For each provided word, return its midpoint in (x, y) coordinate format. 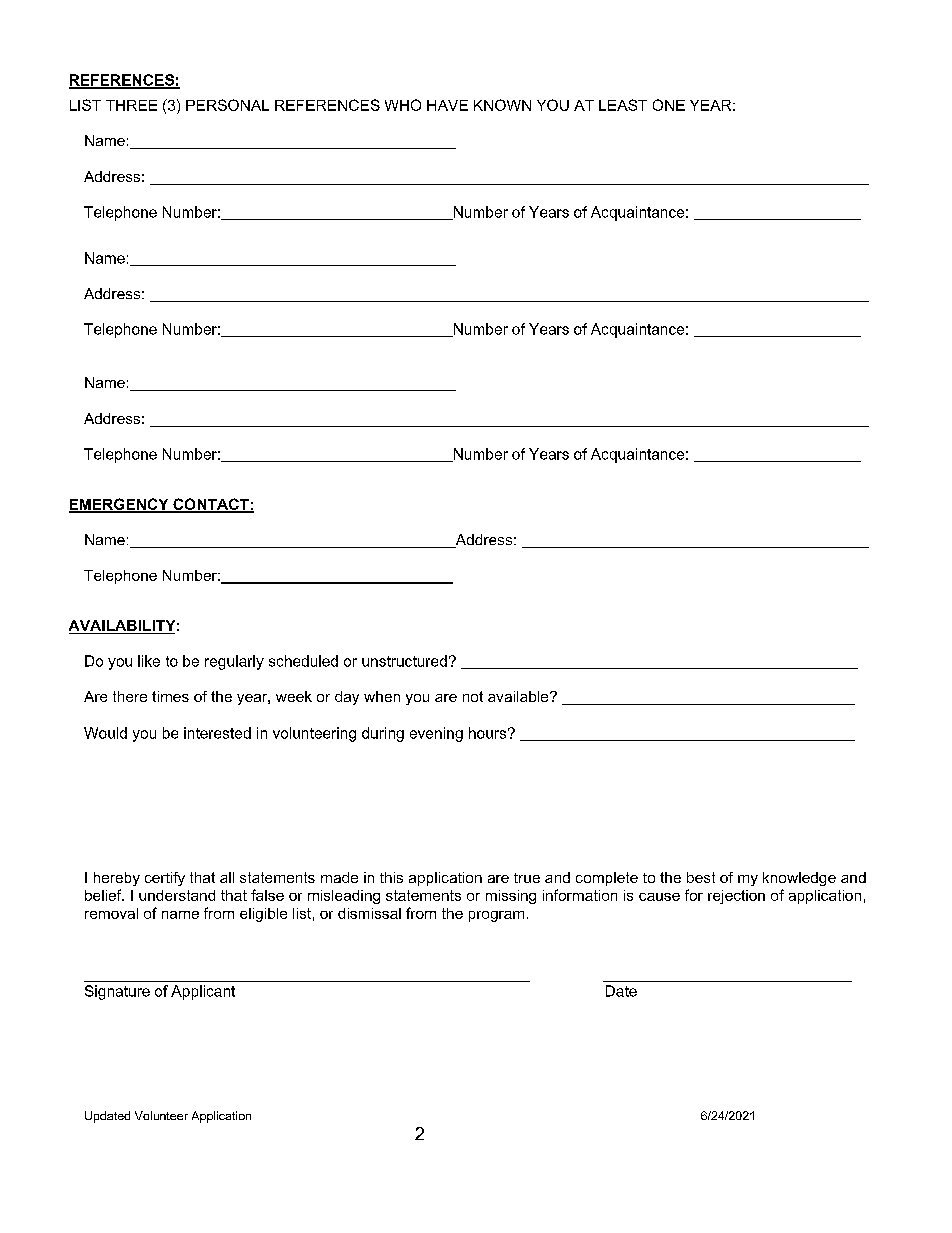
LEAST (623, 105)
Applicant (203, 992)
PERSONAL (227, 105)
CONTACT (211, 505)
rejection (736, 897)
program (496, 916)
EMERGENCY (120, 505)
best (701, 877)
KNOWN (502, 105)
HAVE (447, 105)
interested (217, 733)
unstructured (404, 661)
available (519, 696)
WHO (403, 105)
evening (436, 734)
